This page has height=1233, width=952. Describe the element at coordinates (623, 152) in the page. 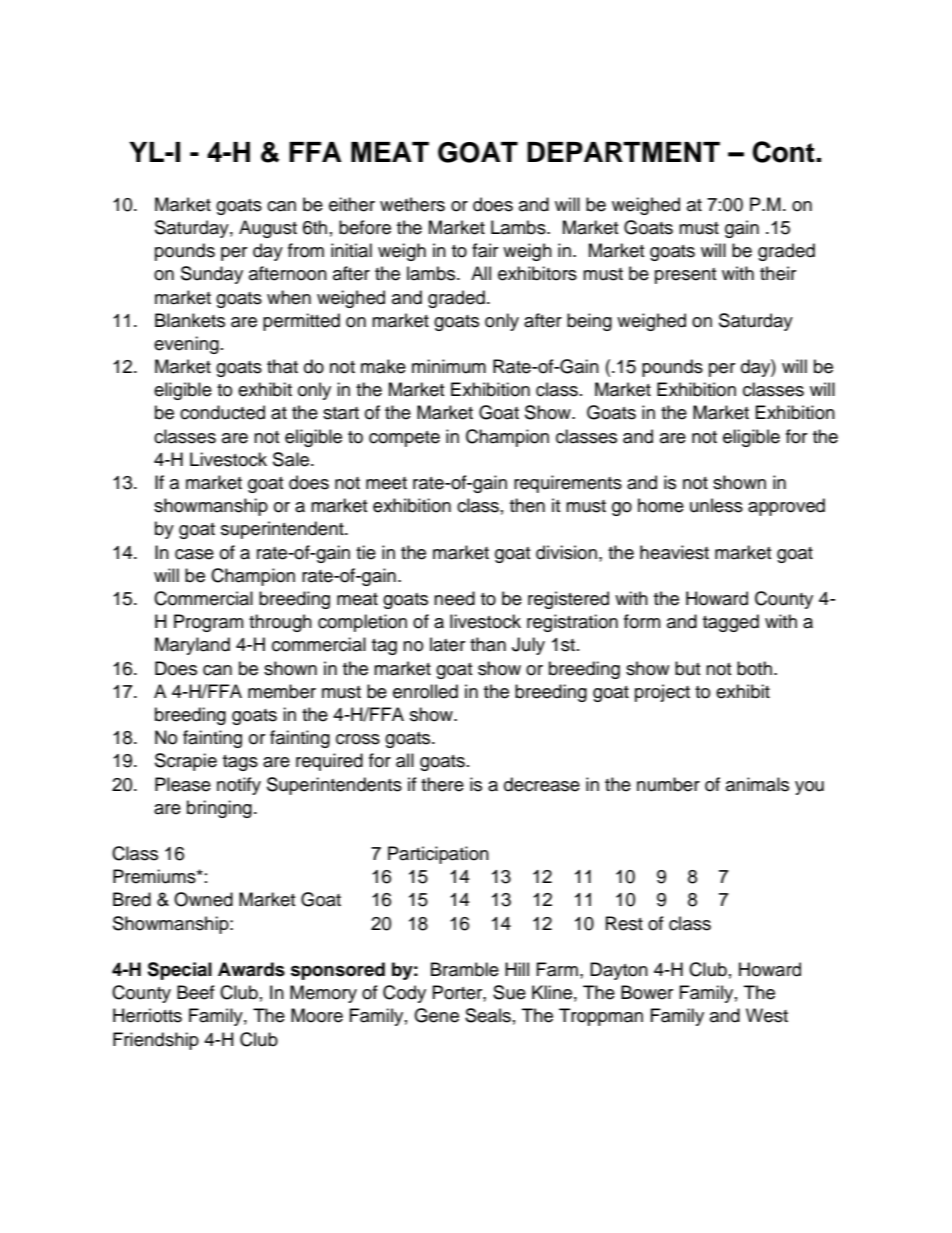

I see `DEPARTMENT` at that location.
